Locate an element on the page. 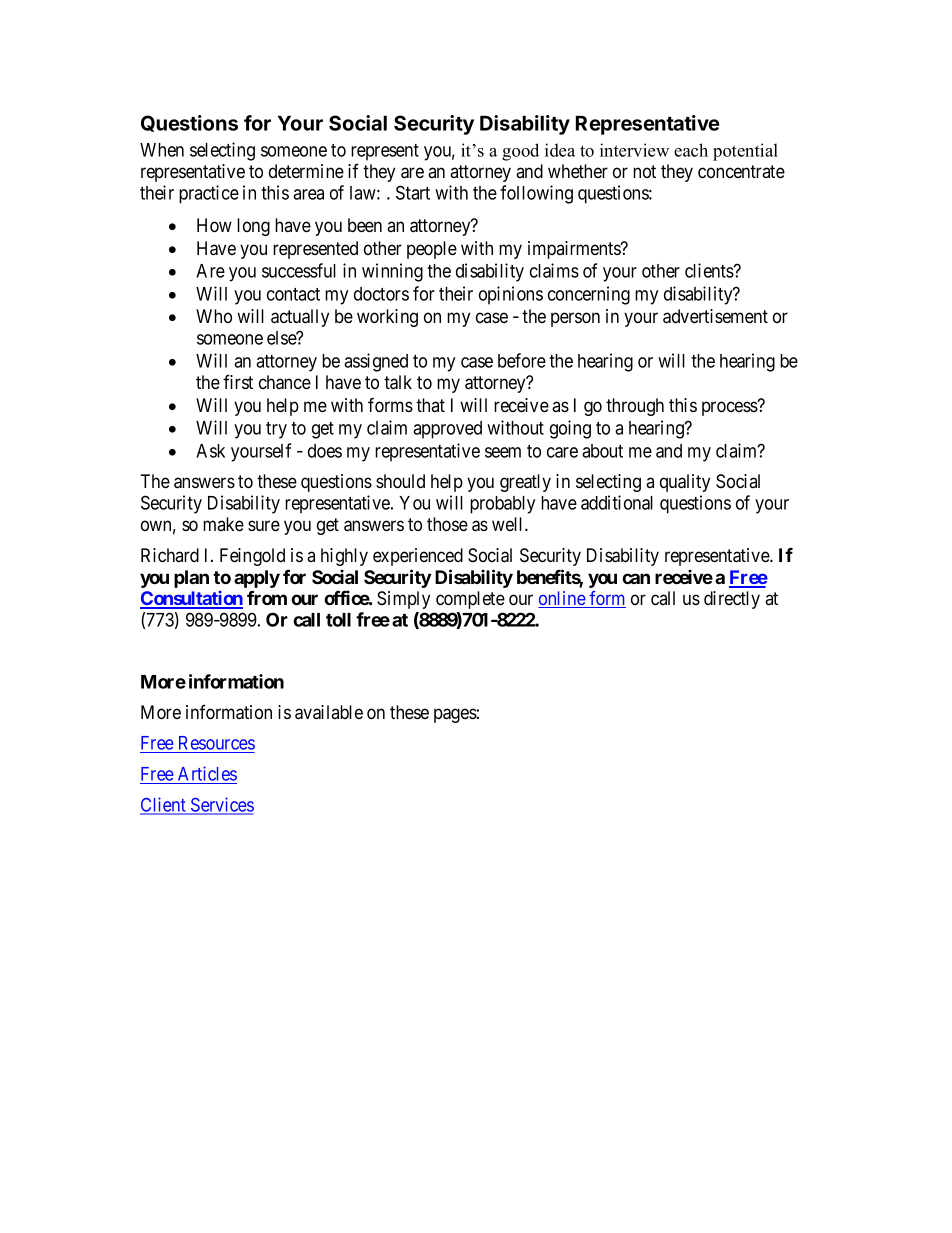 The image size is (952, 1233). those is located at coordinates (447, 524).
